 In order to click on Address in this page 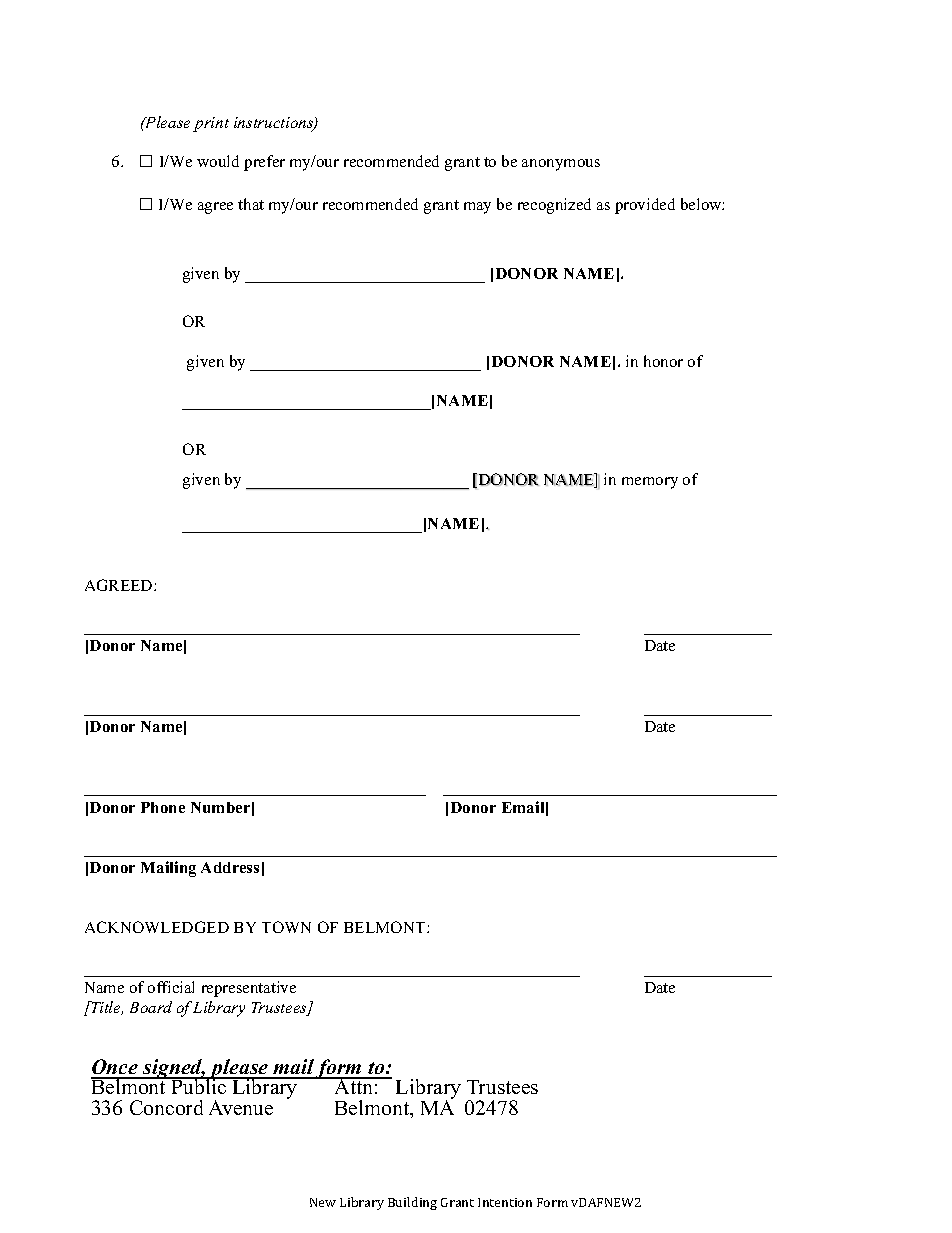, I will do `click(230, 867)`.
